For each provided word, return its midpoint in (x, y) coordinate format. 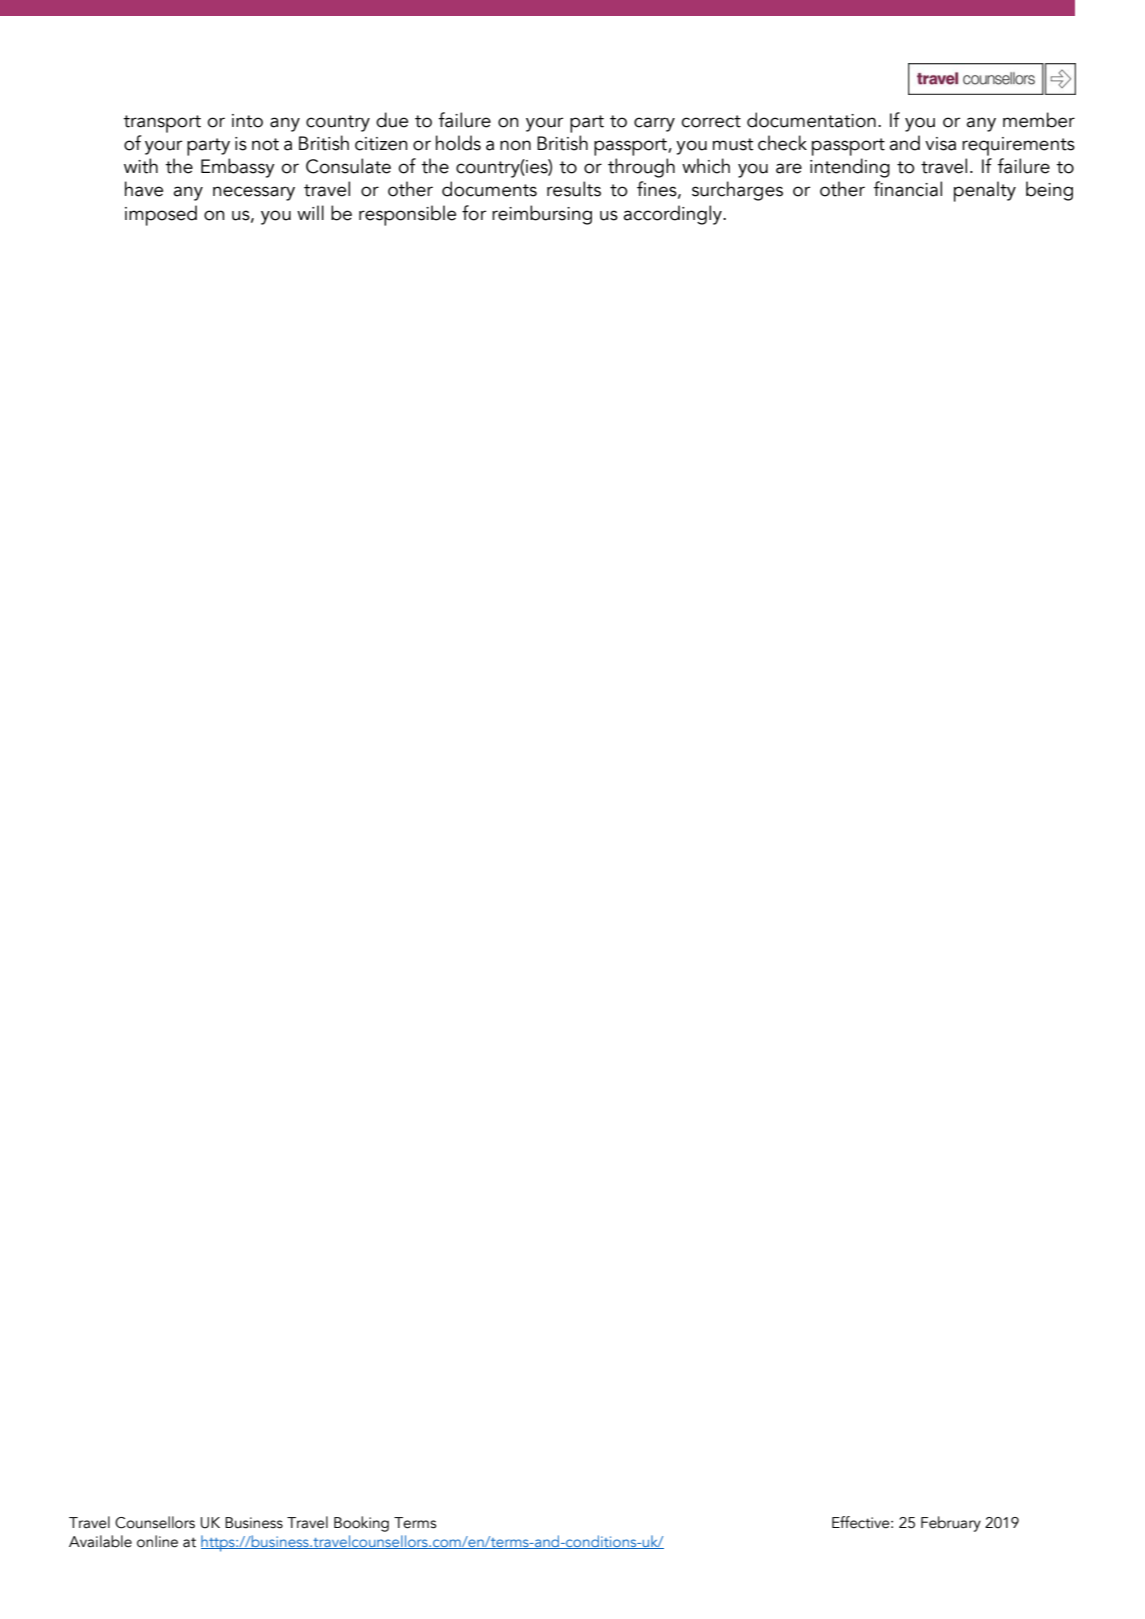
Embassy (238, 168)
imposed (161, 215)
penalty (985, 191)
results (574, 189)
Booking (361, 1524)
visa (940, 144)
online (157, 1541)
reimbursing (542, 215)
